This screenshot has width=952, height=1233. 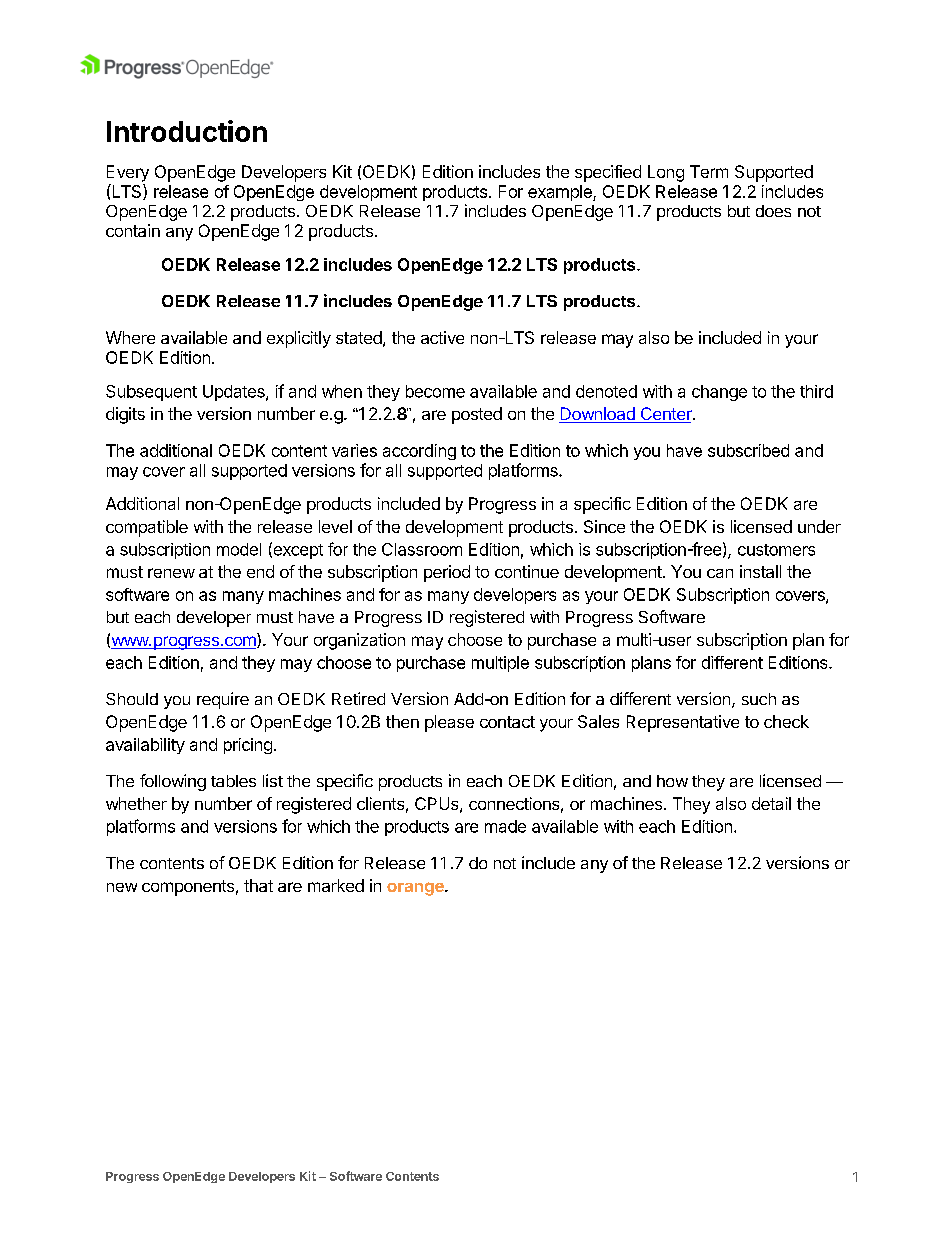 What do you see at coordinates (130, 337) in the screenshot?
I see `Where` at bounding box center [130, 337].
